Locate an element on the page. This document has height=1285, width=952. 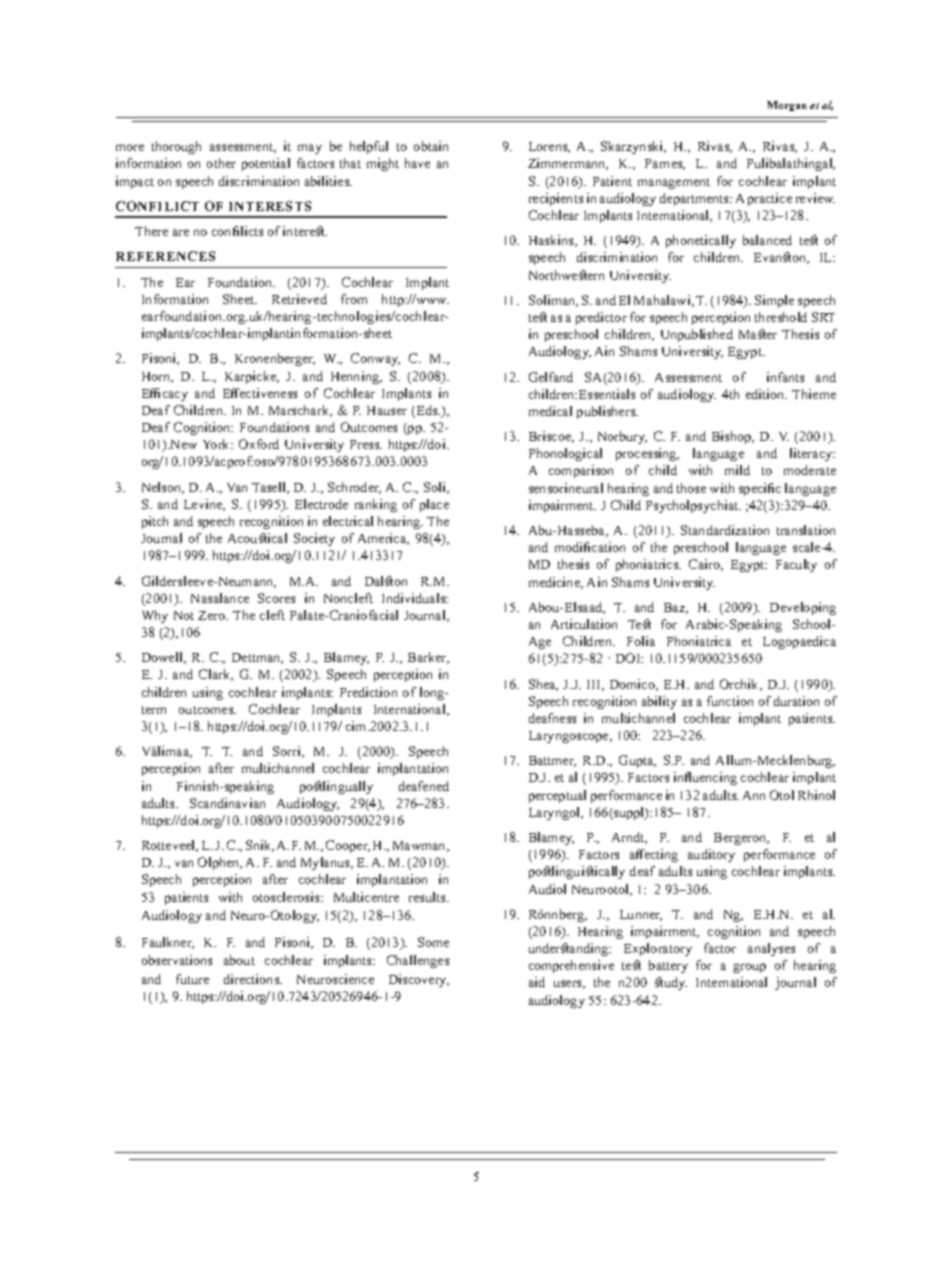
obtain is located at coordinates (431, 146).
